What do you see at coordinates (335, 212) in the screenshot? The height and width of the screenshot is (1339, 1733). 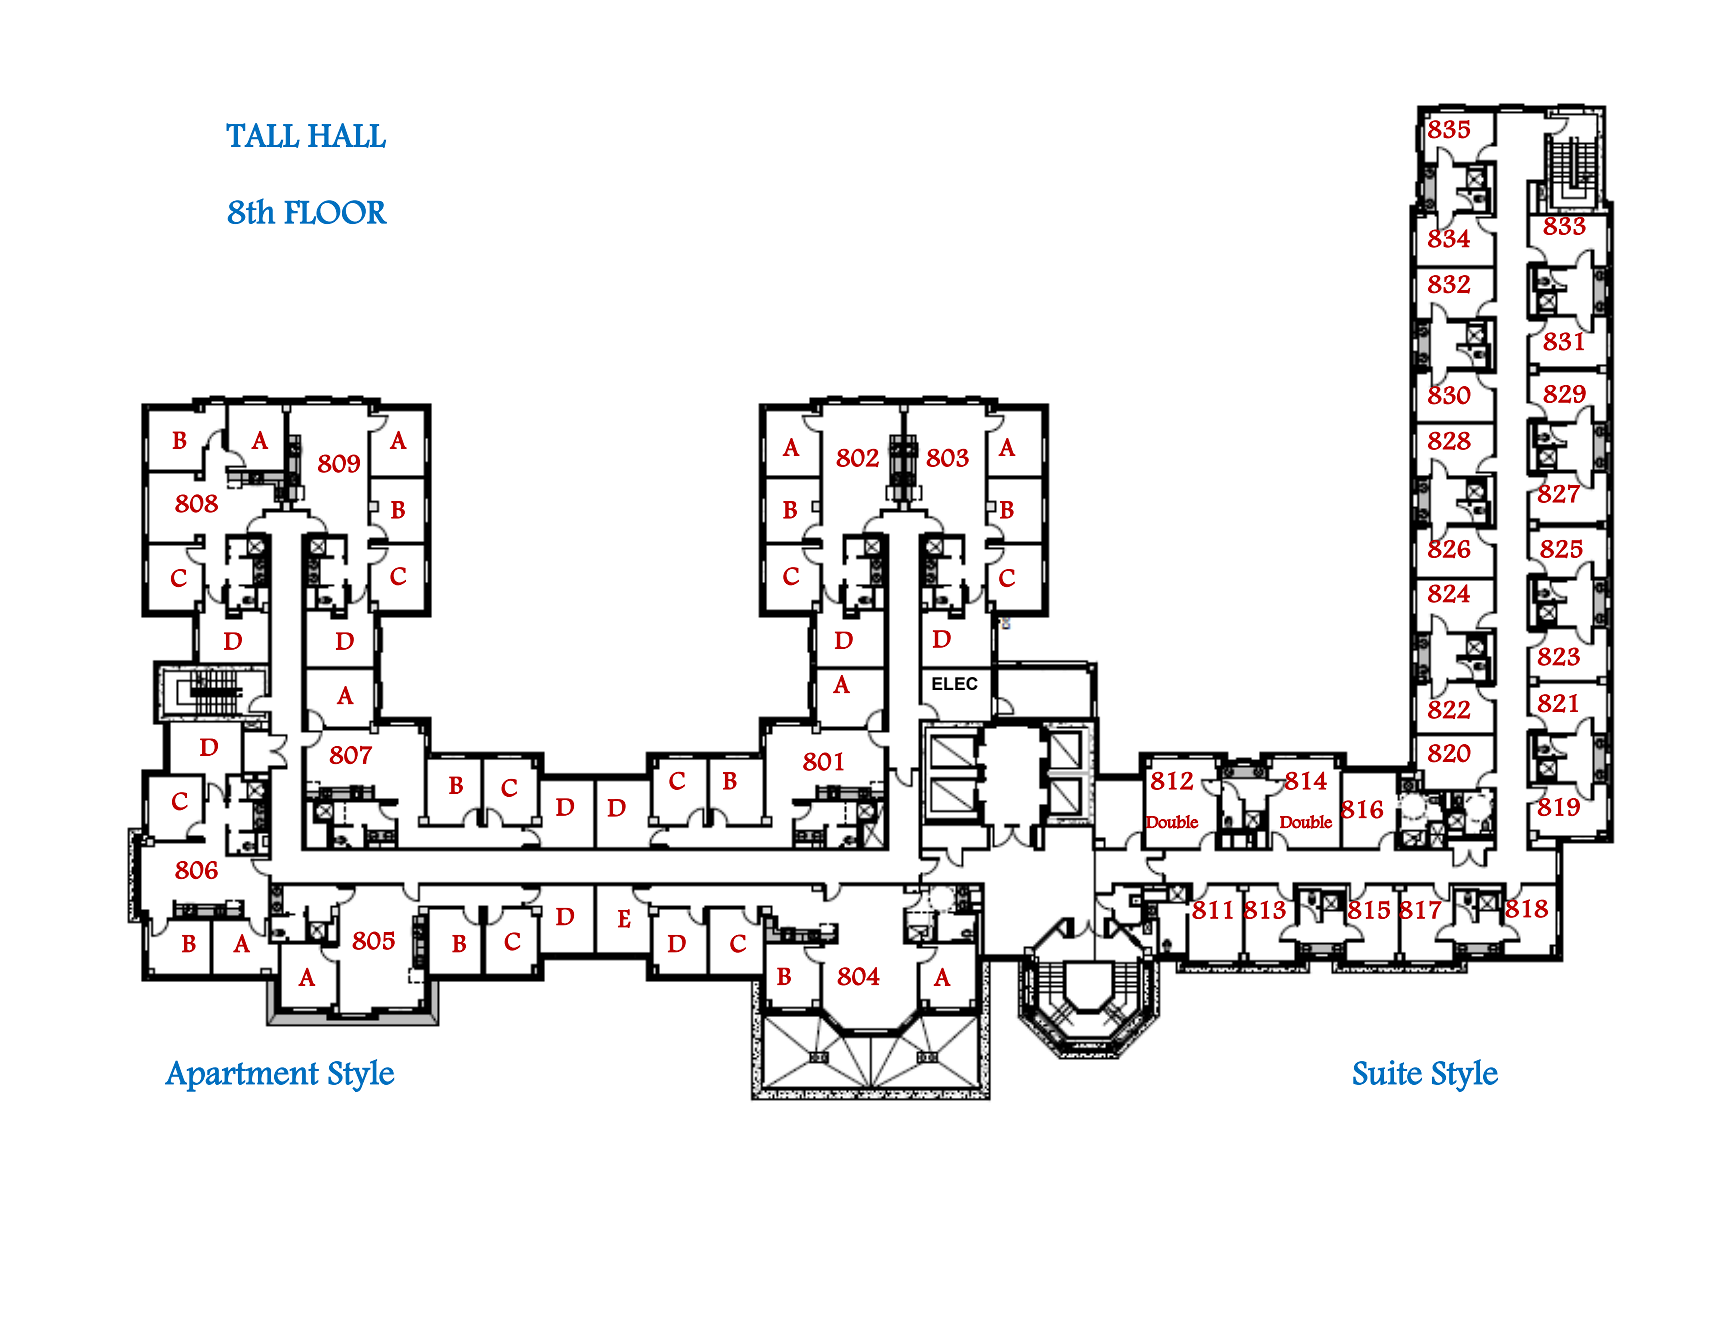 I see `FLOOR` at bounding box center [335, 212].
